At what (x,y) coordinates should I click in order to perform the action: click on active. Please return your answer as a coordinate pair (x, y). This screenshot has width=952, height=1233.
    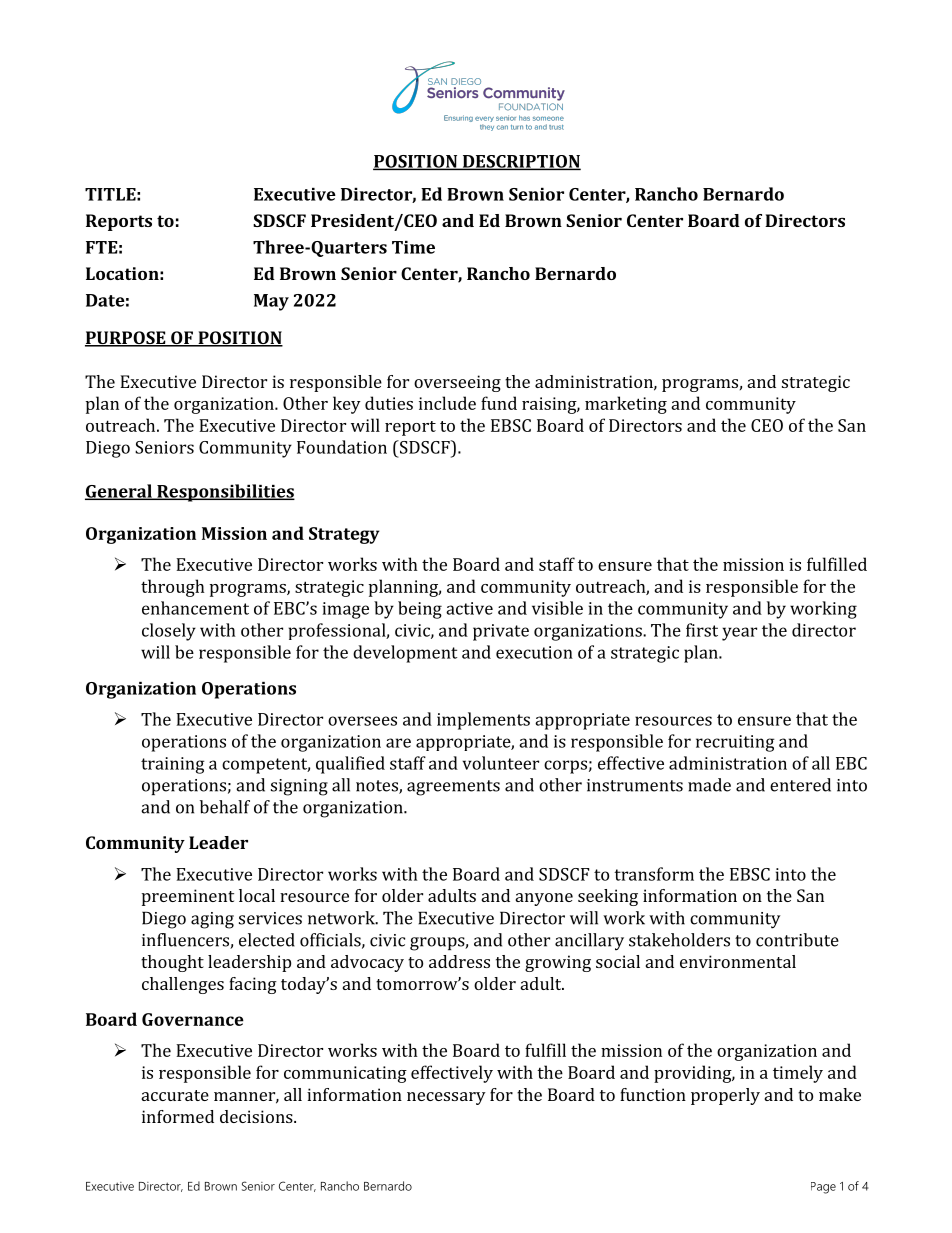
    Looking at the image, I should click on (469, 608).
